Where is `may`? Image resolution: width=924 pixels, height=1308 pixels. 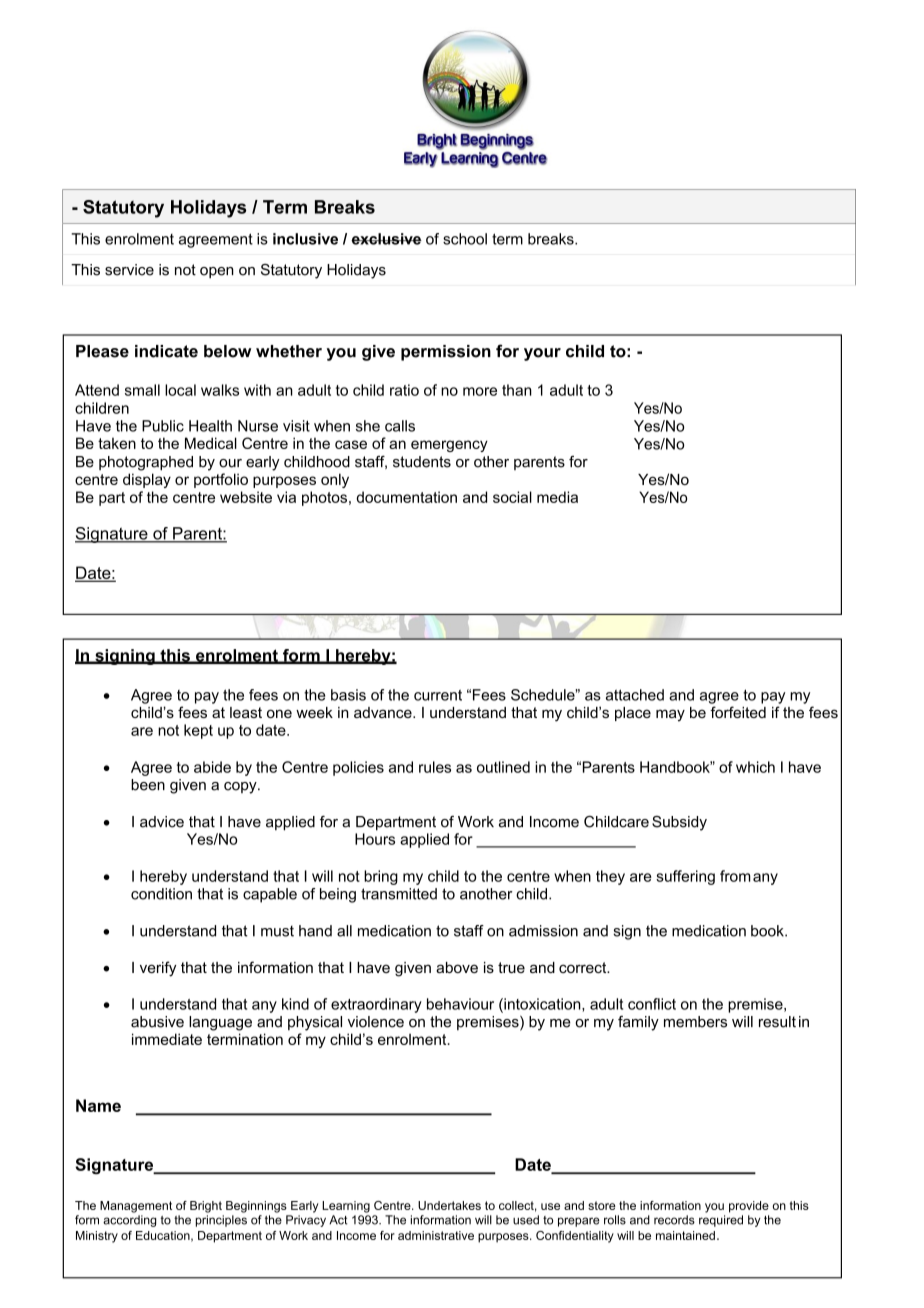 may is located at coordinates (670, 715).
